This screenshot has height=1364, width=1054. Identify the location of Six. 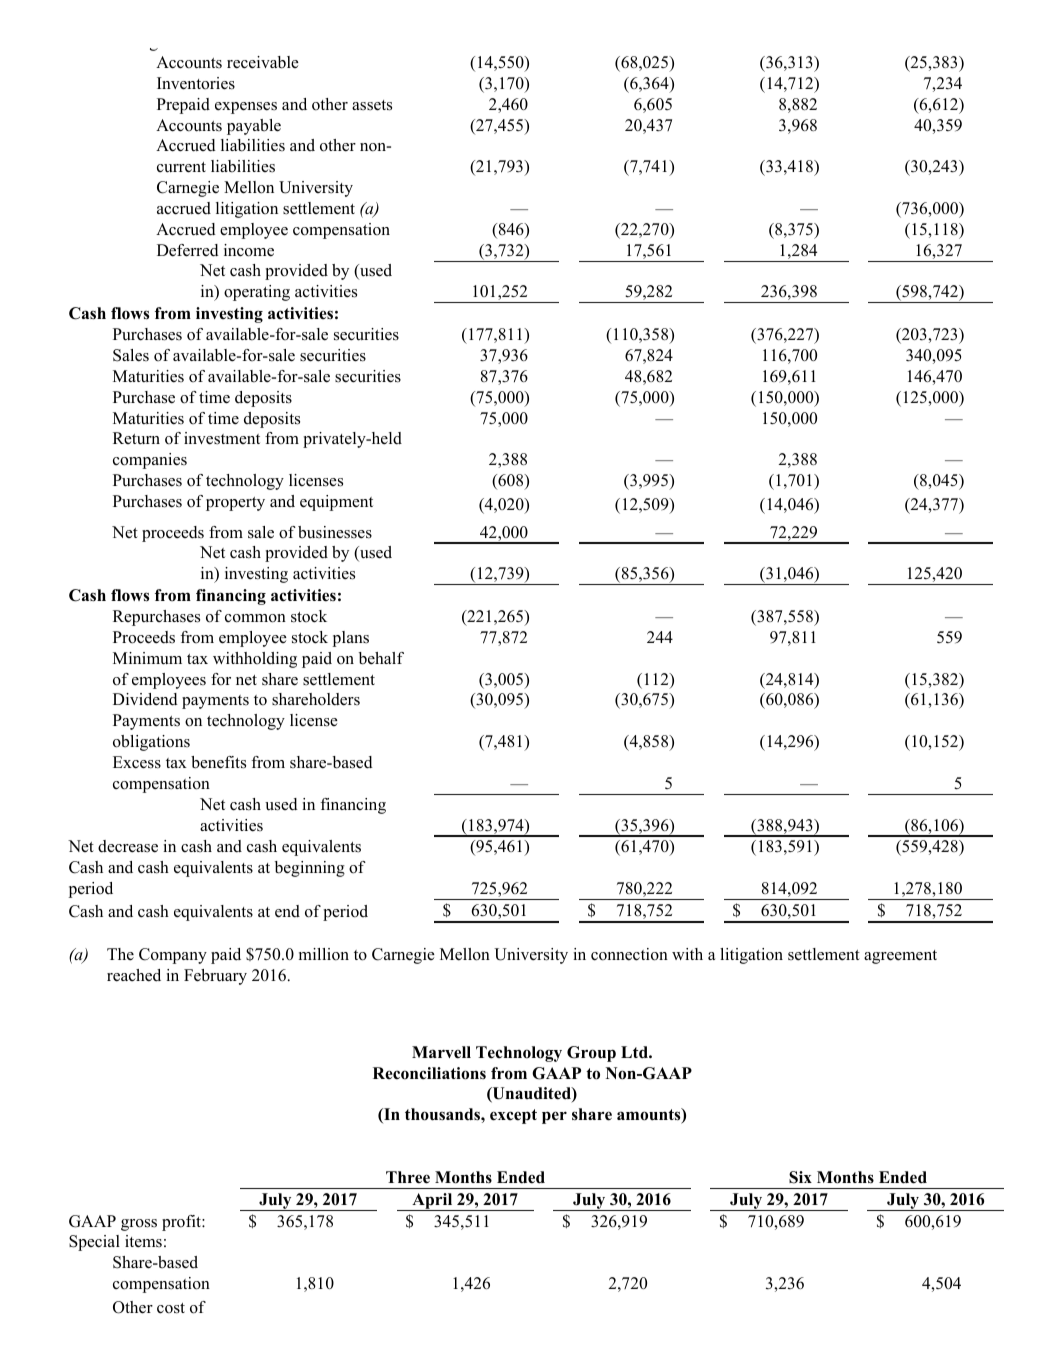
(800, 1177).
